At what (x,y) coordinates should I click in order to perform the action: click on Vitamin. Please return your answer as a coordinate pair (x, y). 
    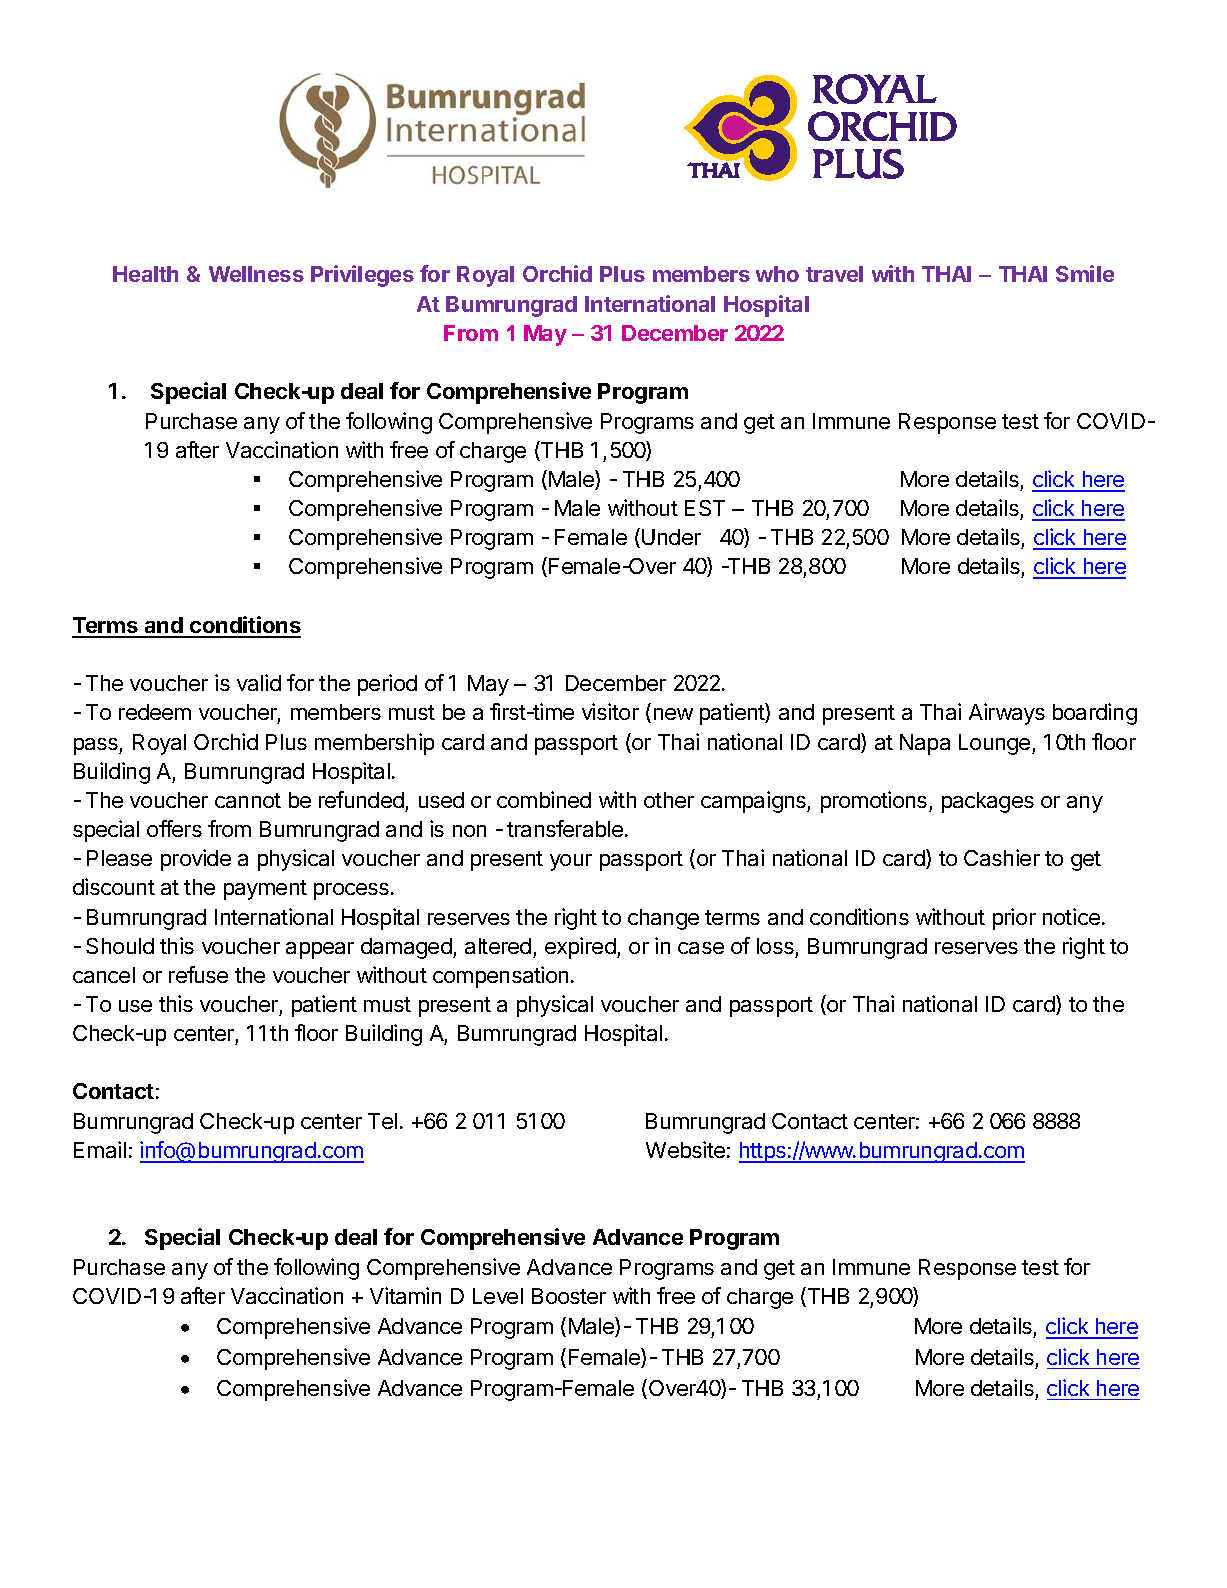
    Looking at the image, I should click on (405, 1295).
